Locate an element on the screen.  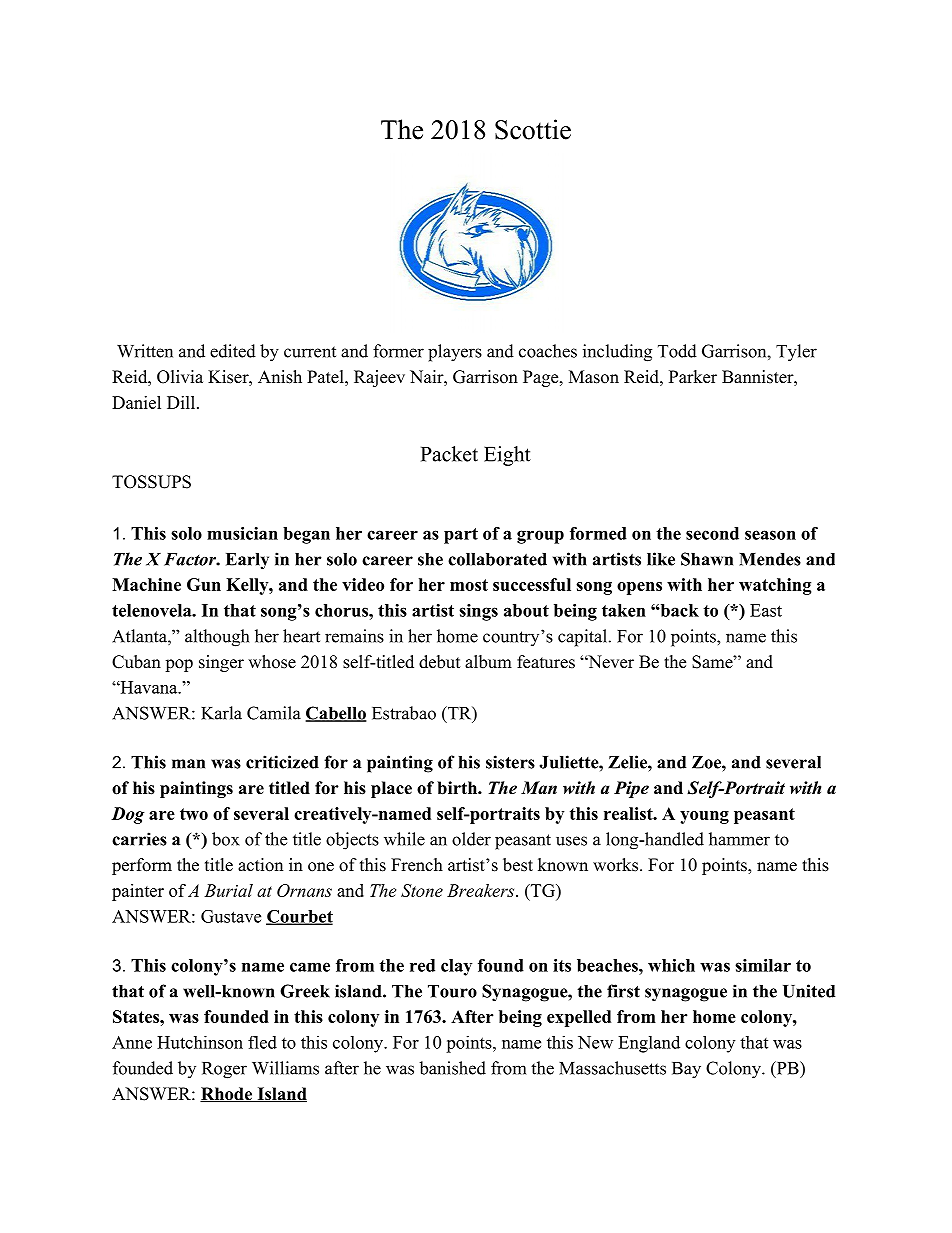
Breakers is located at coordinates (482, 890).
